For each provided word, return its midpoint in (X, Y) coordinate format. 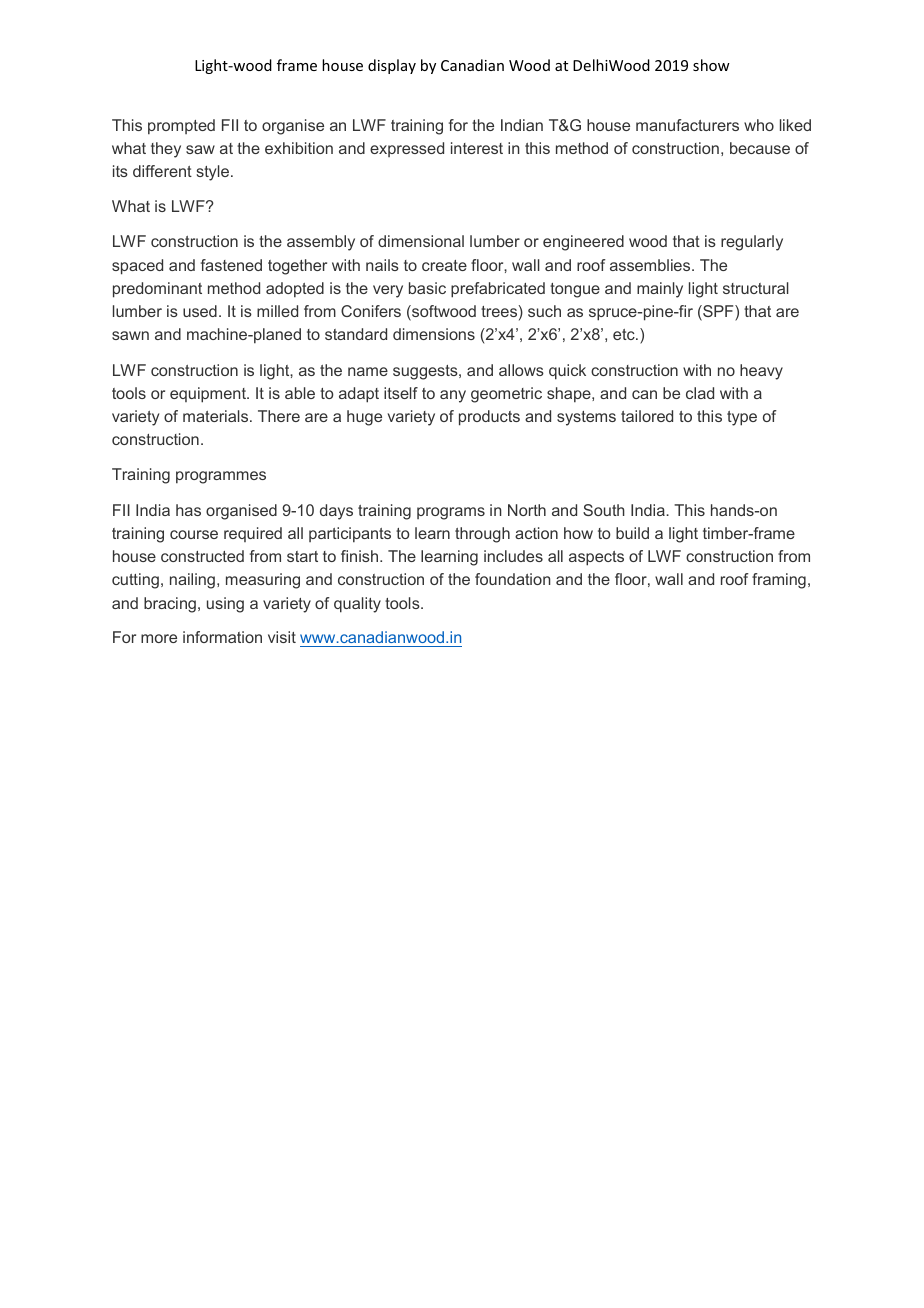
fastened (231, 265)
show (711, 65)
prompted (181, 127)
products (489, 418)
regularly (752, 243)
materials (217, 416)
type (742, 418)
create (444, 265)
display (392, 66)
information (222, 637)
